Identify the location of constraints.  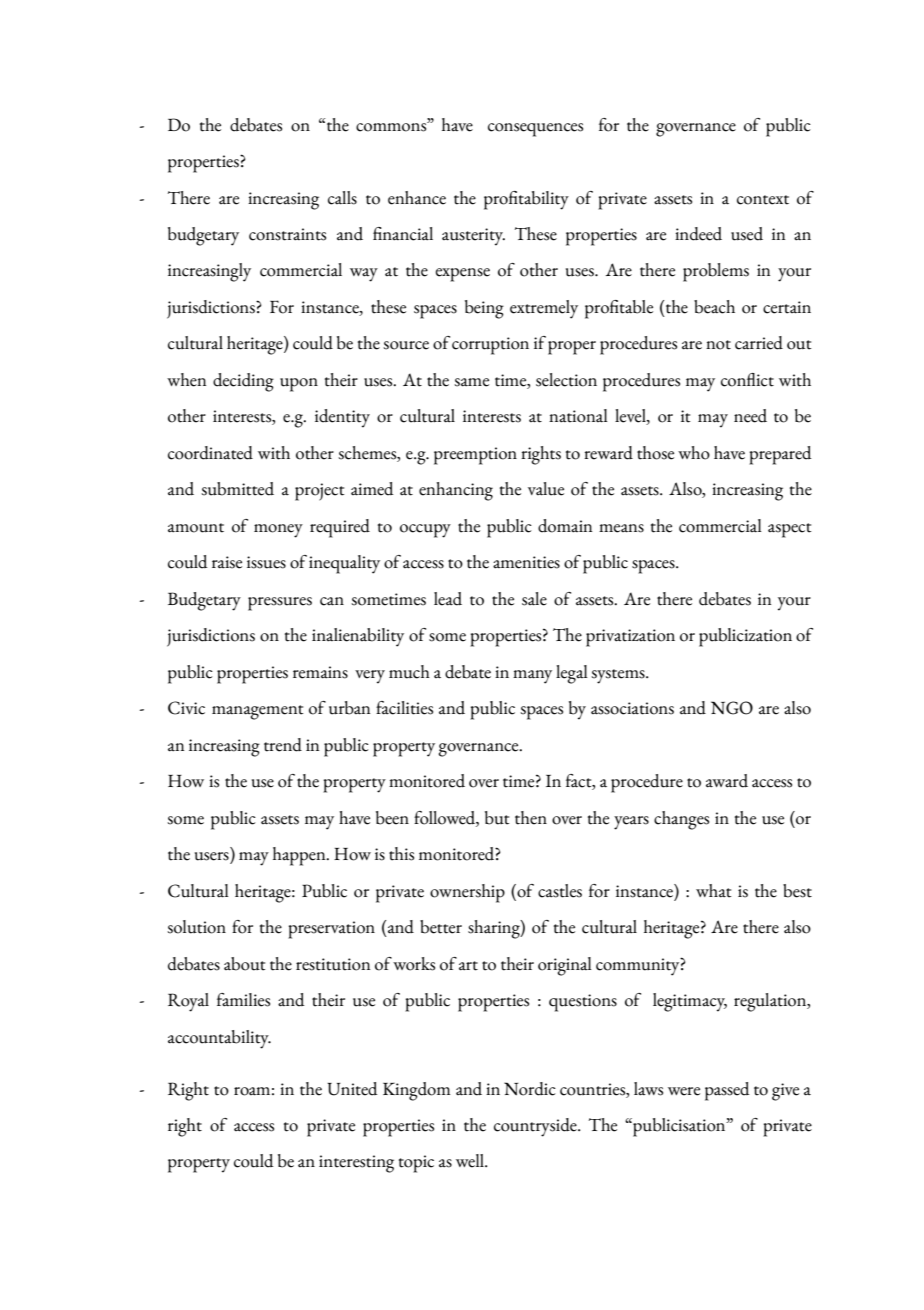
(287, 234).
